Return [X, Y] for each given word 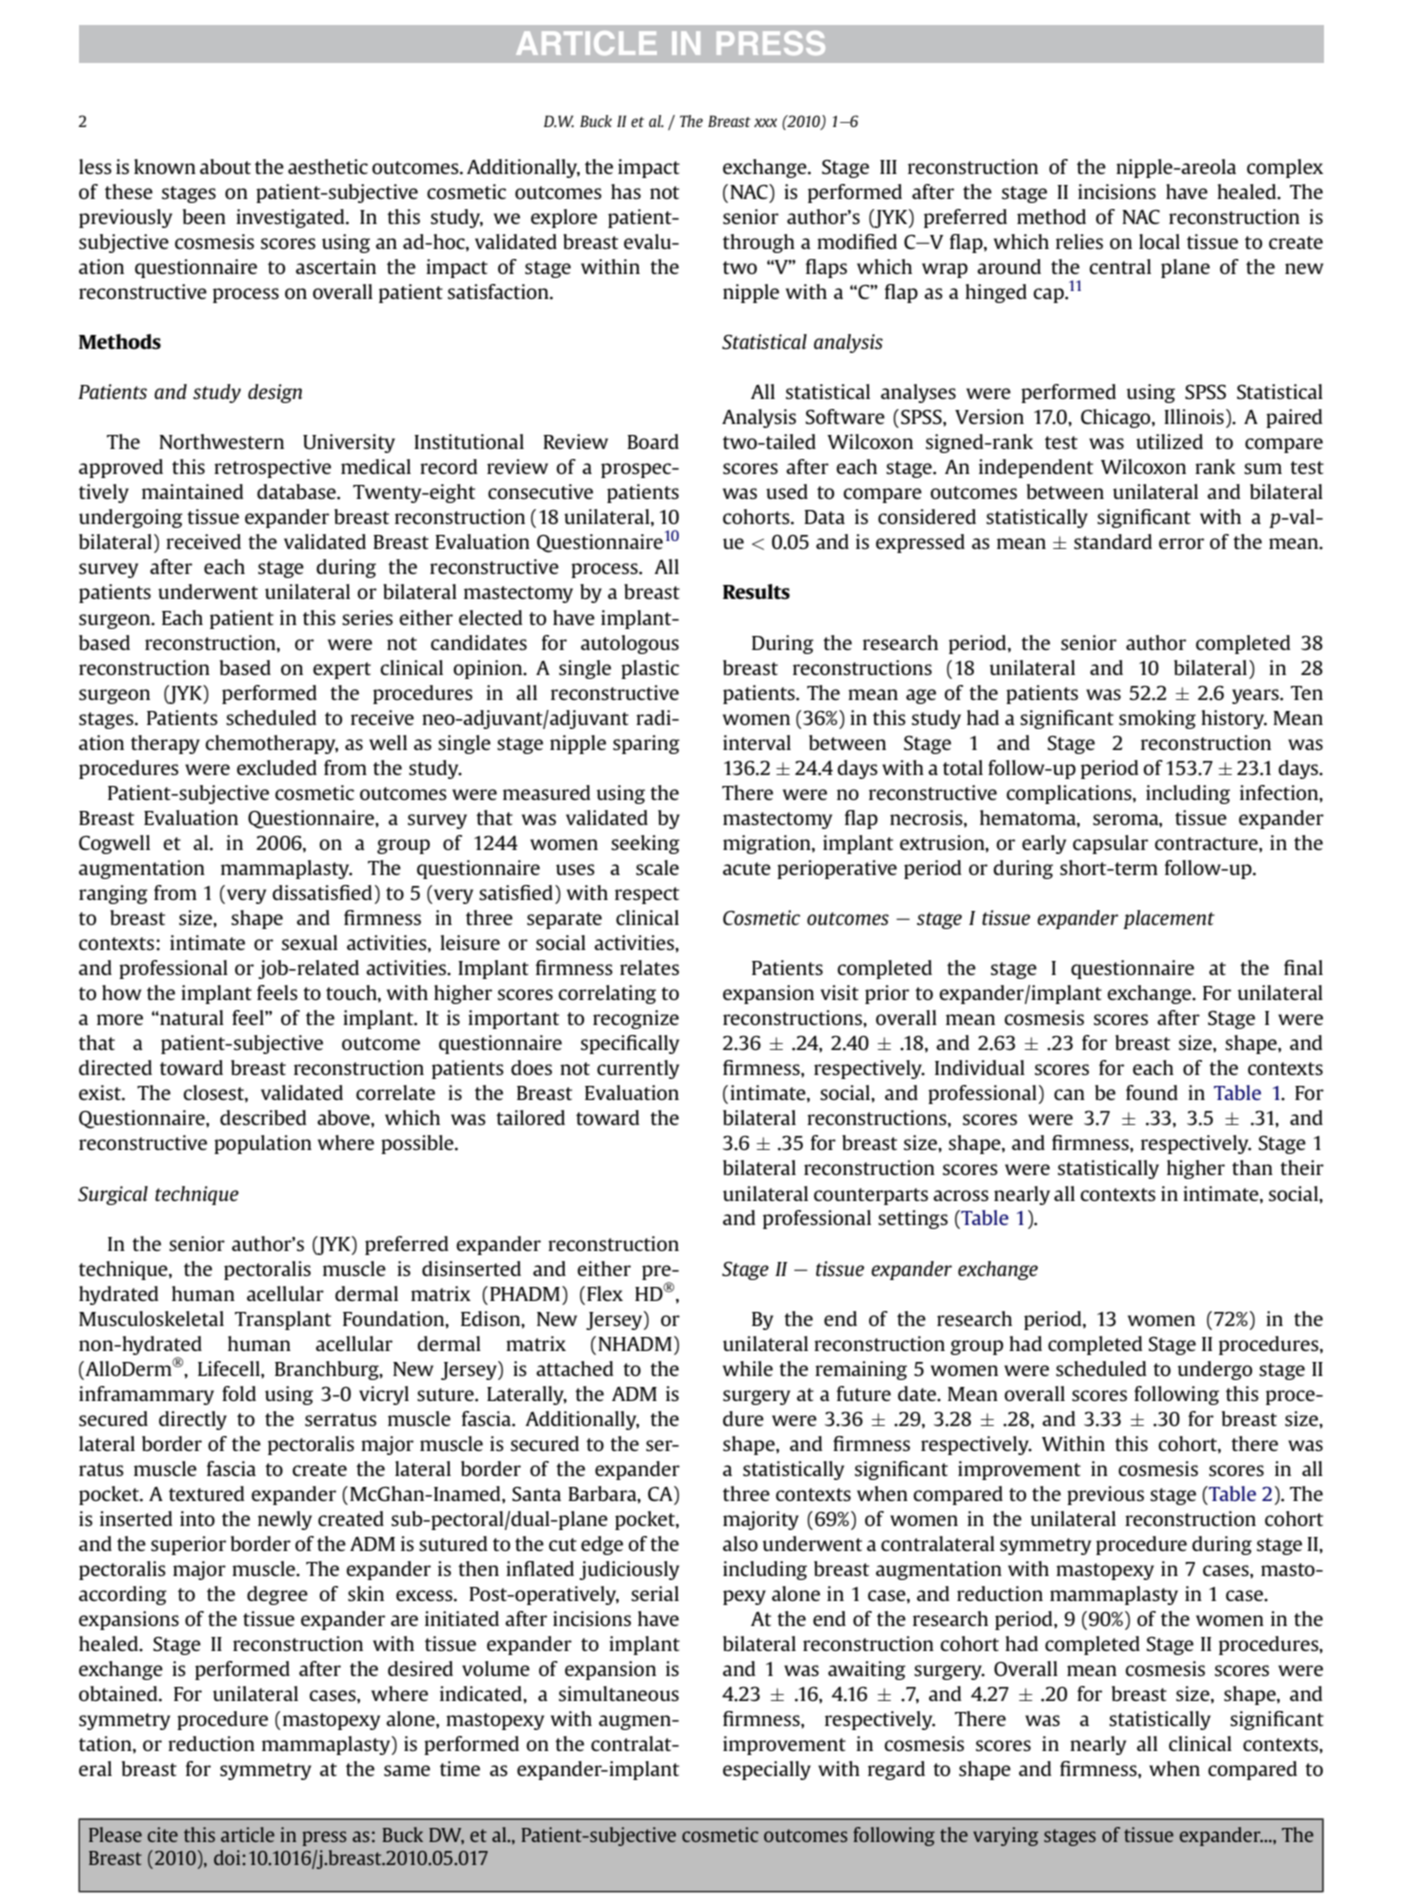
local [1159, 241]
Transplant [283, 1320]
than [1252, 1167]
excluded [277, 767]
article [248, 1834]
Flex [605, 1293]
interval [757, 742]
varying [1005, 1836]
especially [767, 1770]
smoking [1157, 719]
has [626, 191]
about [225, 166]
